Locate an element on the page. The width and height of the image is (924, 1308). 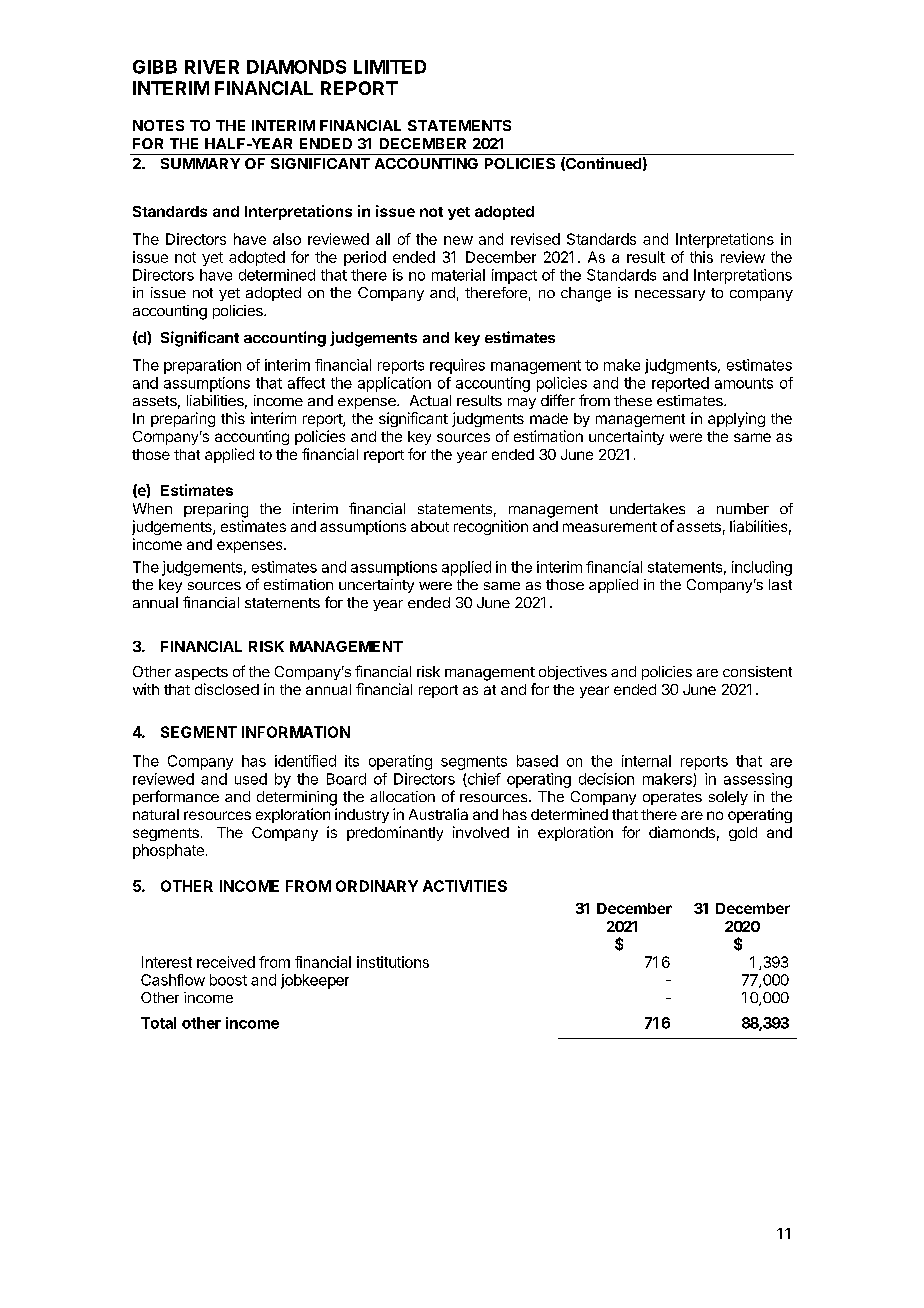
used is located at coordinates (251, 779).
